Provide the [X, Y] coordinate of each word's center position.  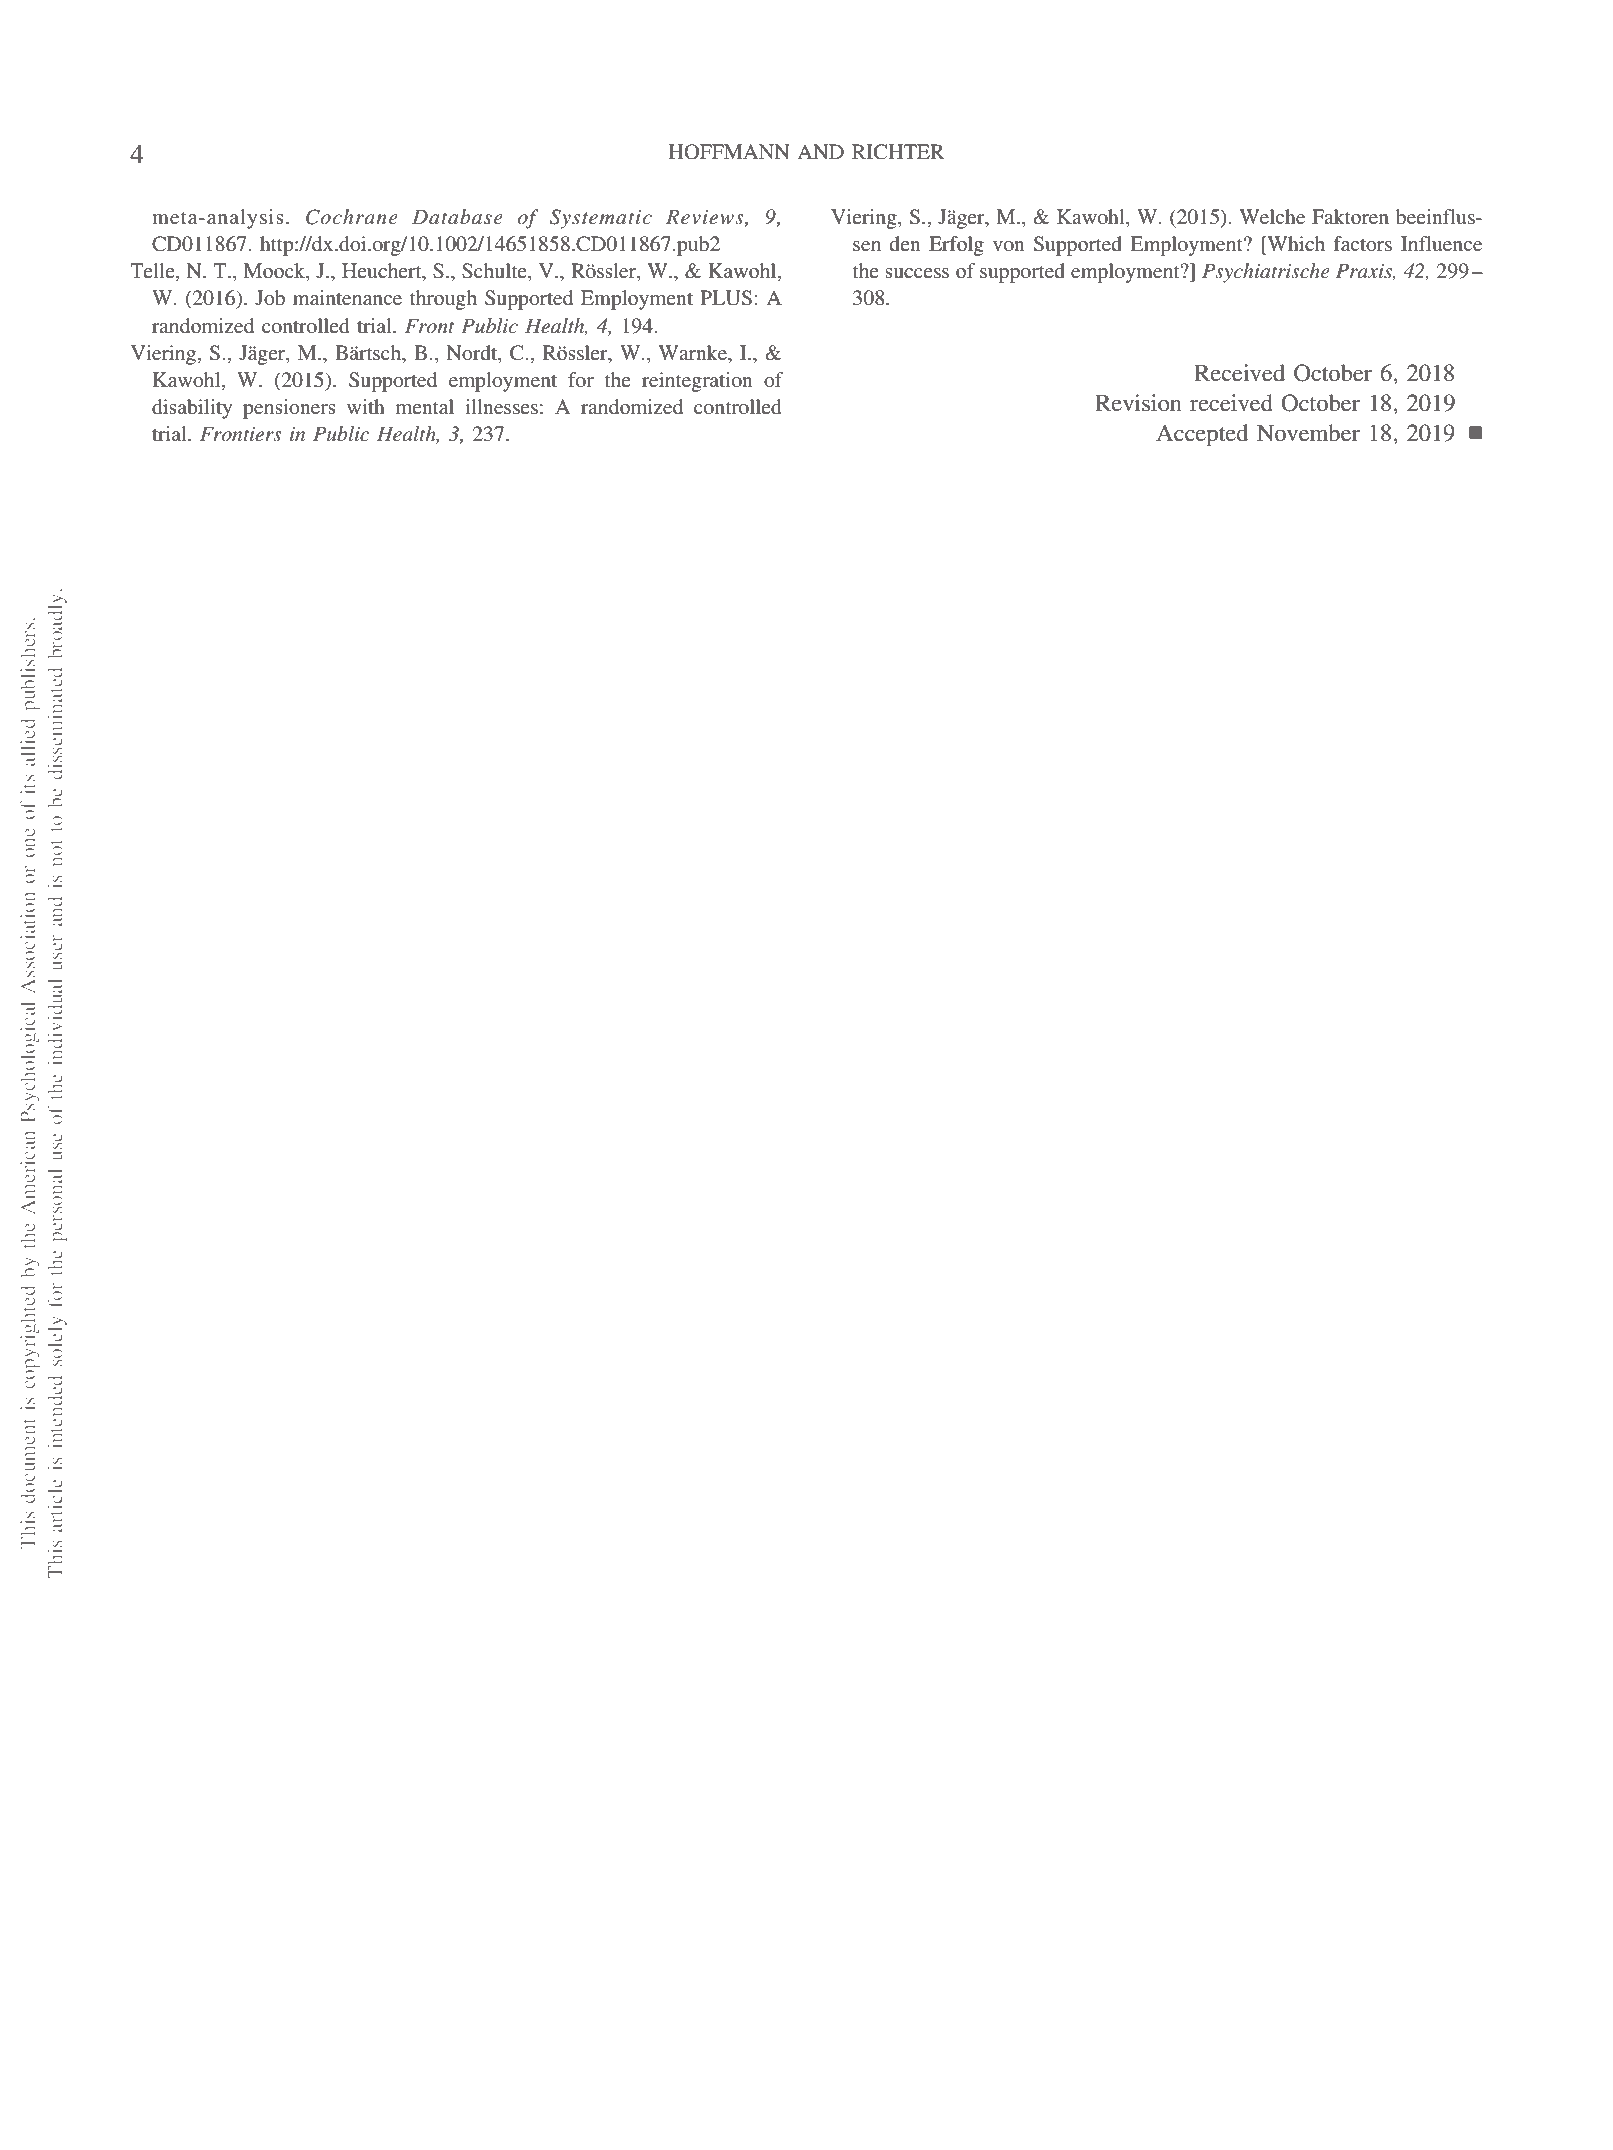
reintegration [697, 382]
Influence [1441, 243]
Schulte [495, 271]
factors [1363, 243]
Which [1295, 243]
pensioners [289, 409]
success [917, 273]
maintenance [347, 297]
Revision [1138, 403]
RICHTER [898, 152]
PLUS [726, 298]
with [366, 406]
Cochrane [352, 217]
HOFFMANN [729, 152]
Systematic [601, 219]
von [1009, 246]
